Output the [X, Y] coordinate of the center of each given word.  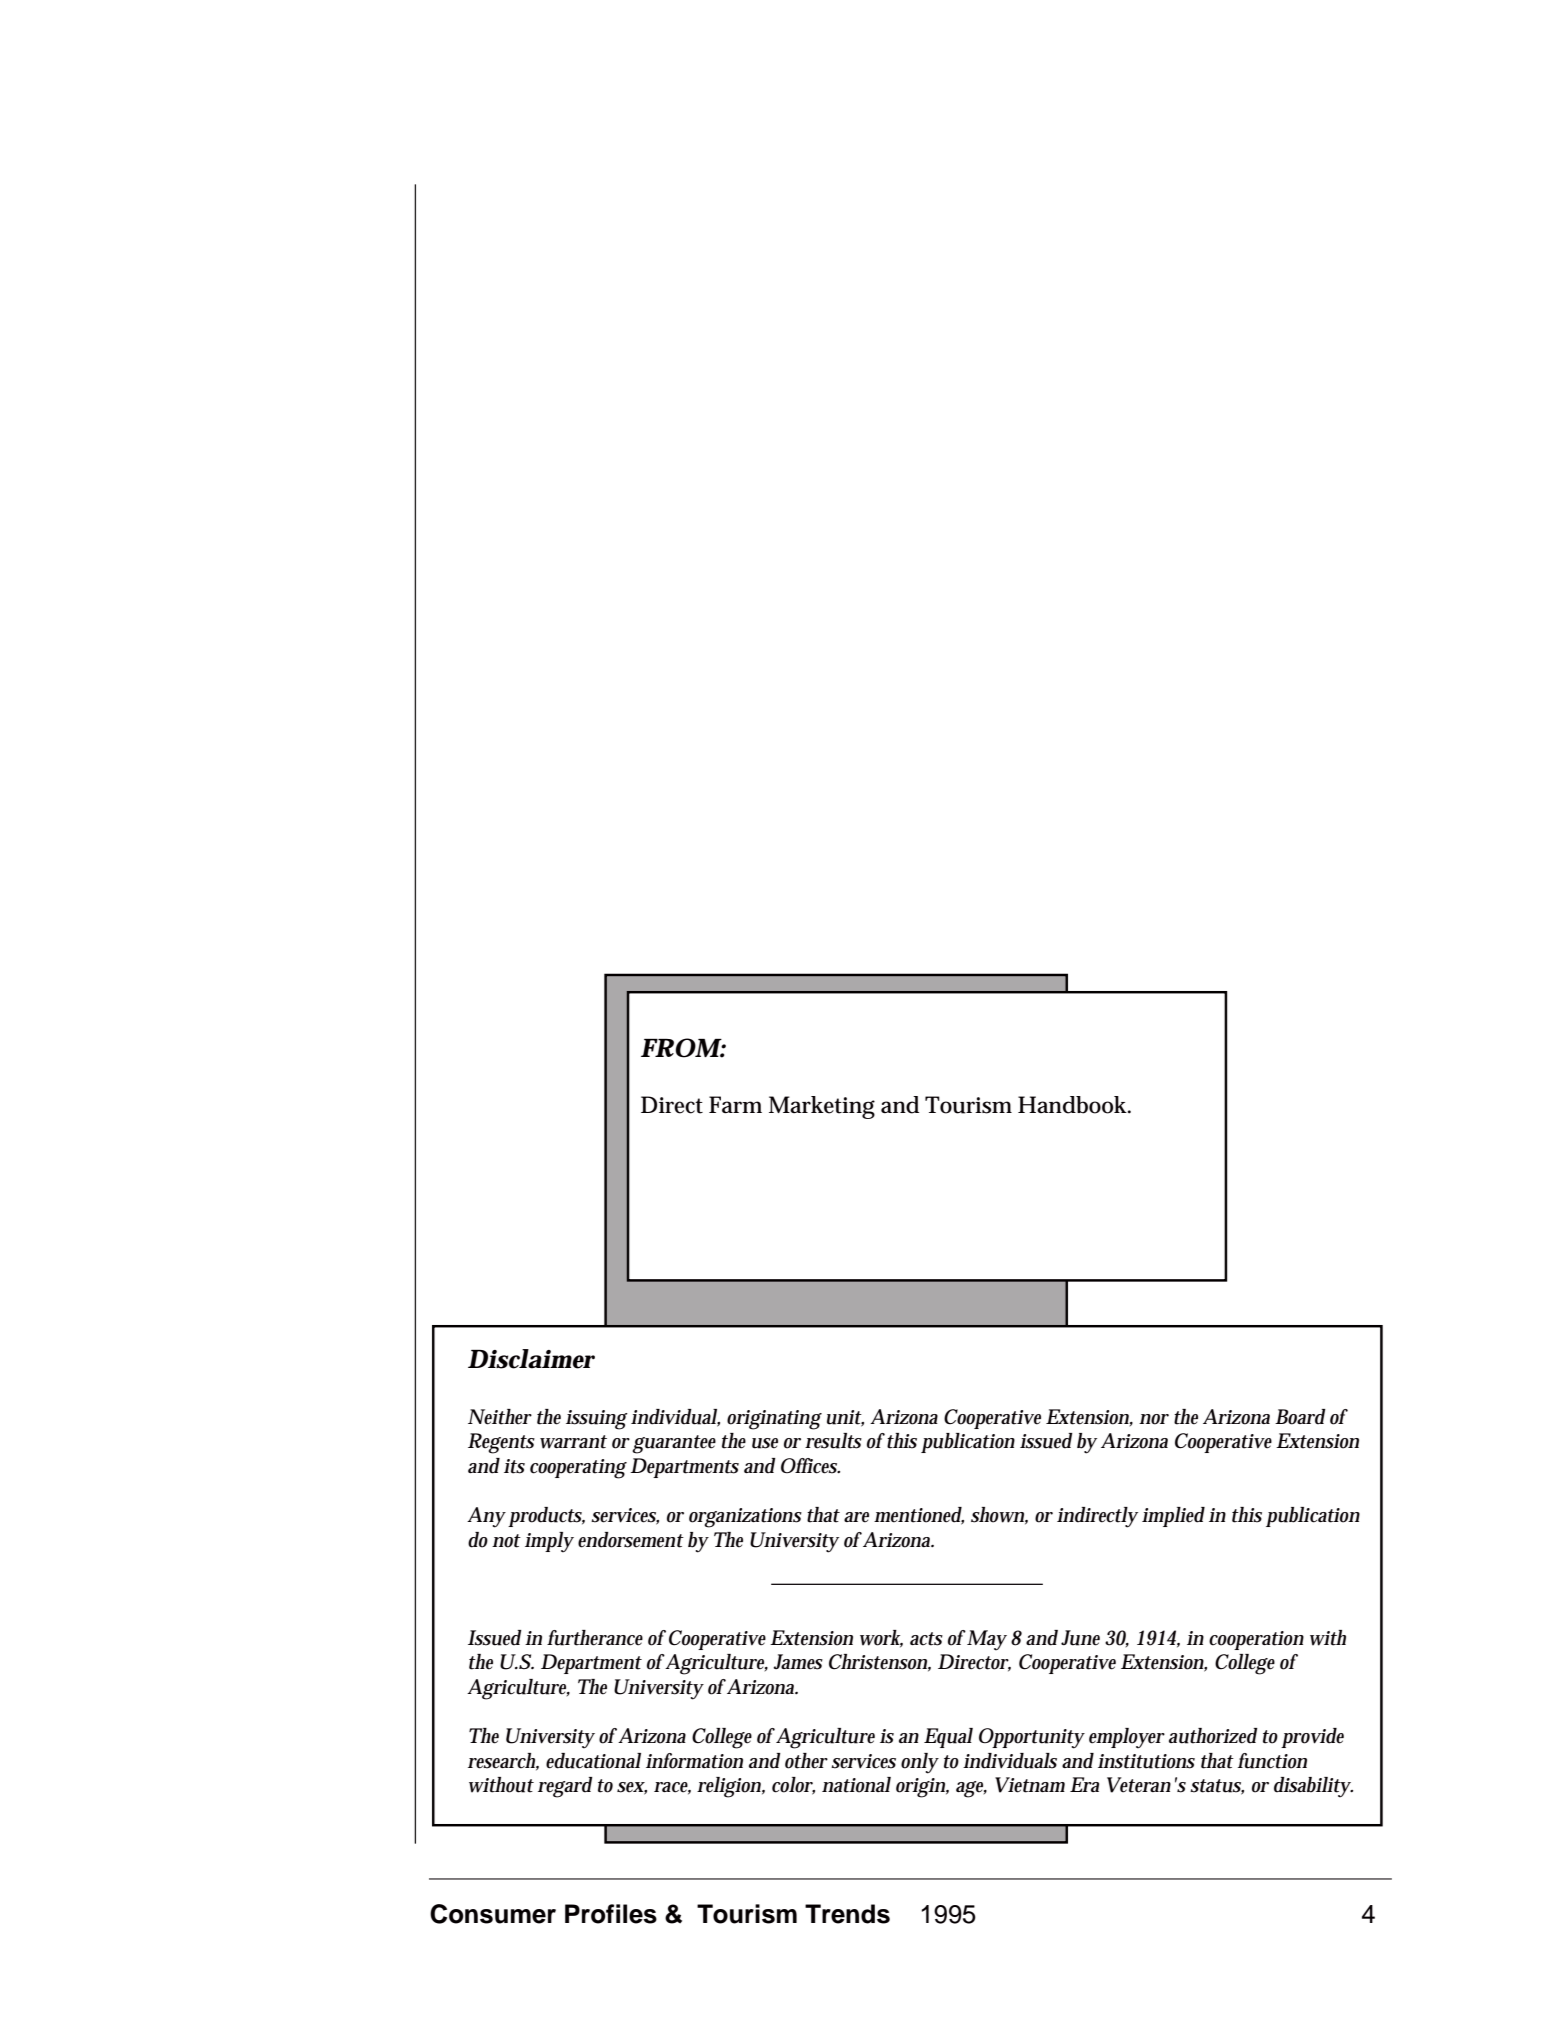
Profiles [611, 1914]
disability [1313, 1787]
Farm [735, 1105]
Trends [847, 1914]
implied [1173, 1517]
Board [1300, 1417]
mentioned [919, 1516]
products [546, 1517]
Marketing [822, 1107]
